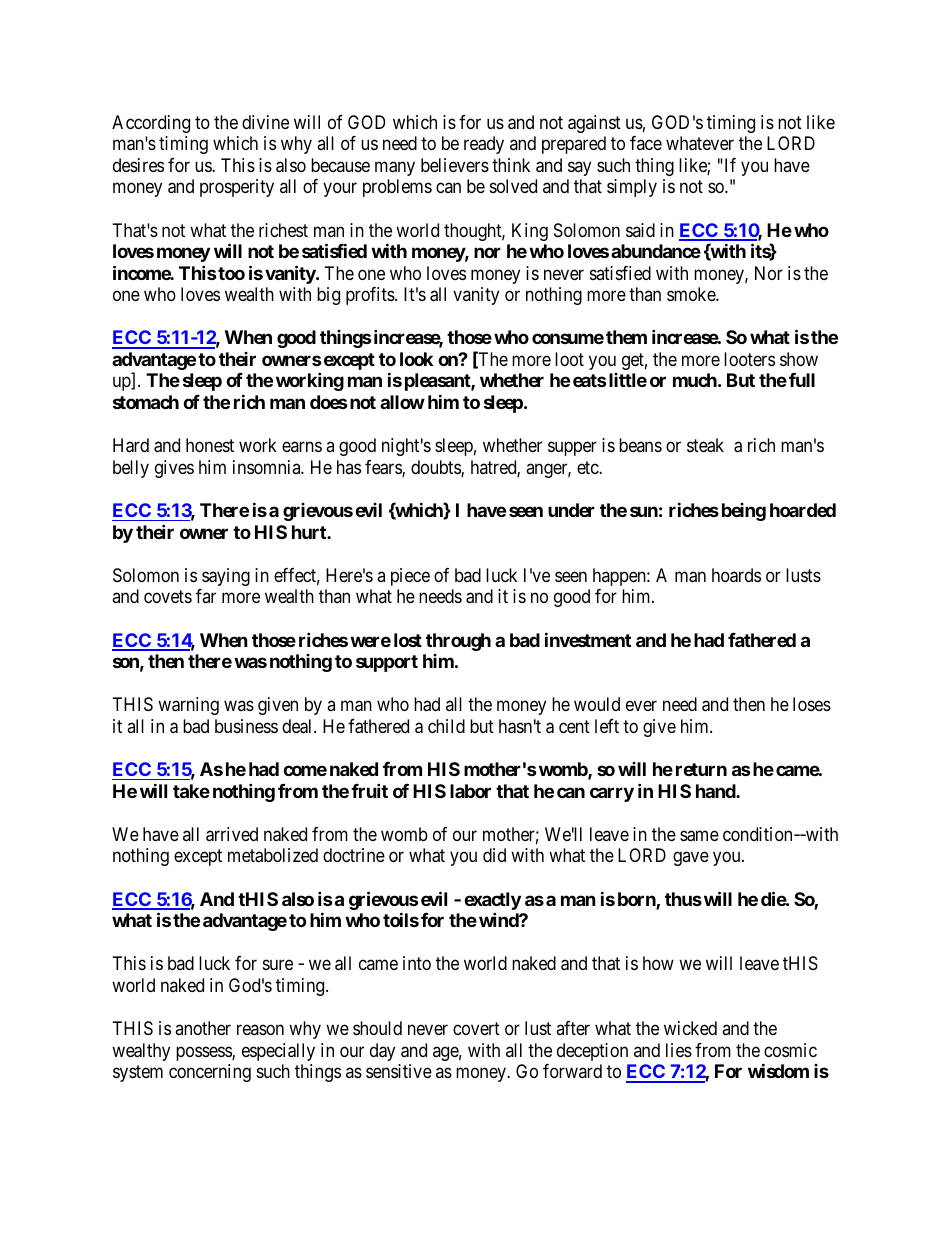  Describe the element at coordinates (237, 188) in the image. I see `prosperity` at that location.
